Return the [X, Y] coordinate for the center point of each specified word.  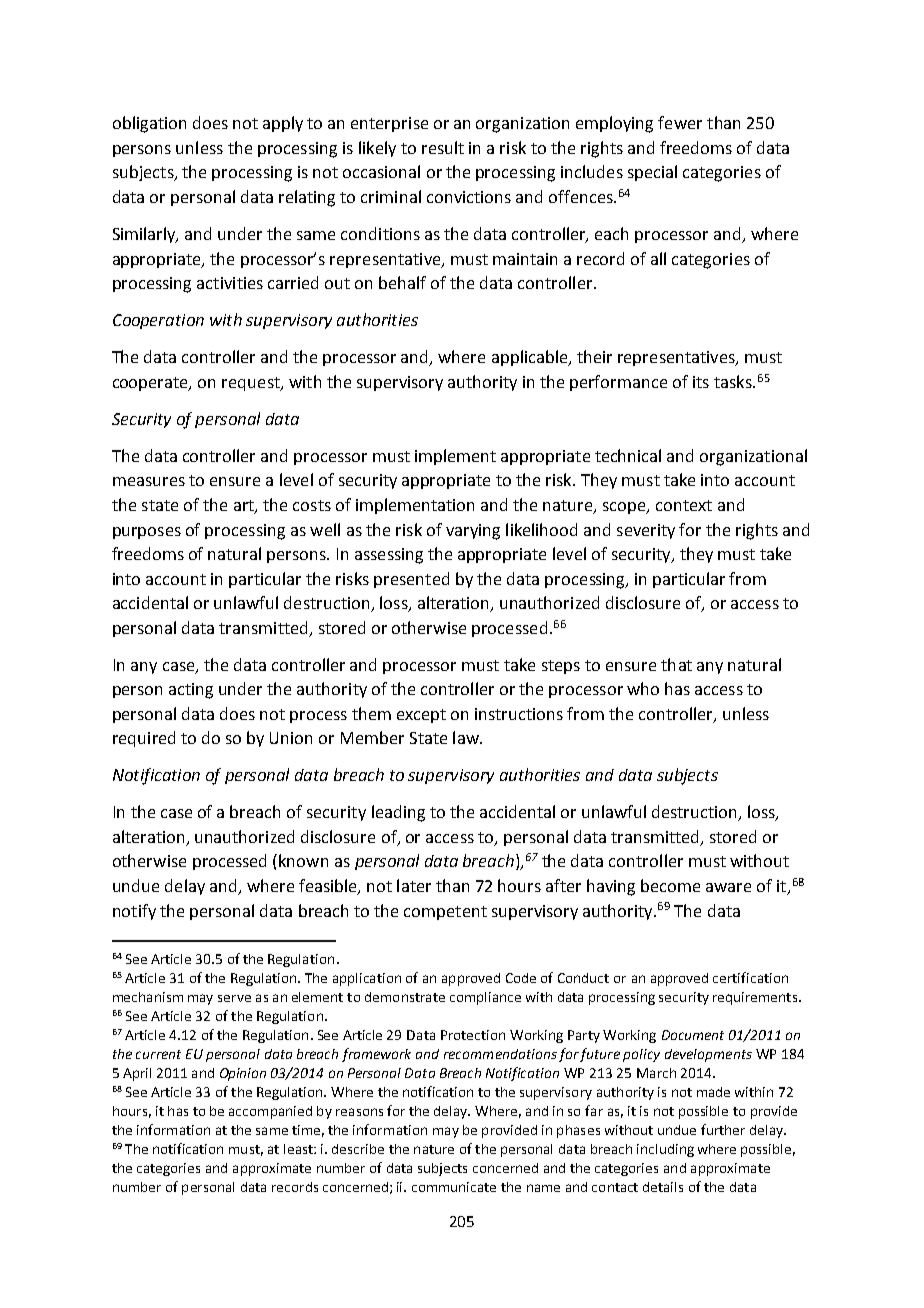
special [652, 173]
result [443, 147]
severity [646, 531]
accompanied [270, 1112]
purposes [147, 533]
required [144, 739]
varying [473, 532]
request [252, 384]
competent [445, 913]
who [643, 688]
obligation [149, 124]
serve [234, 998]
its [701, 382]
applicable [531, 358]
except [421, 716]
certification [750, 977]
